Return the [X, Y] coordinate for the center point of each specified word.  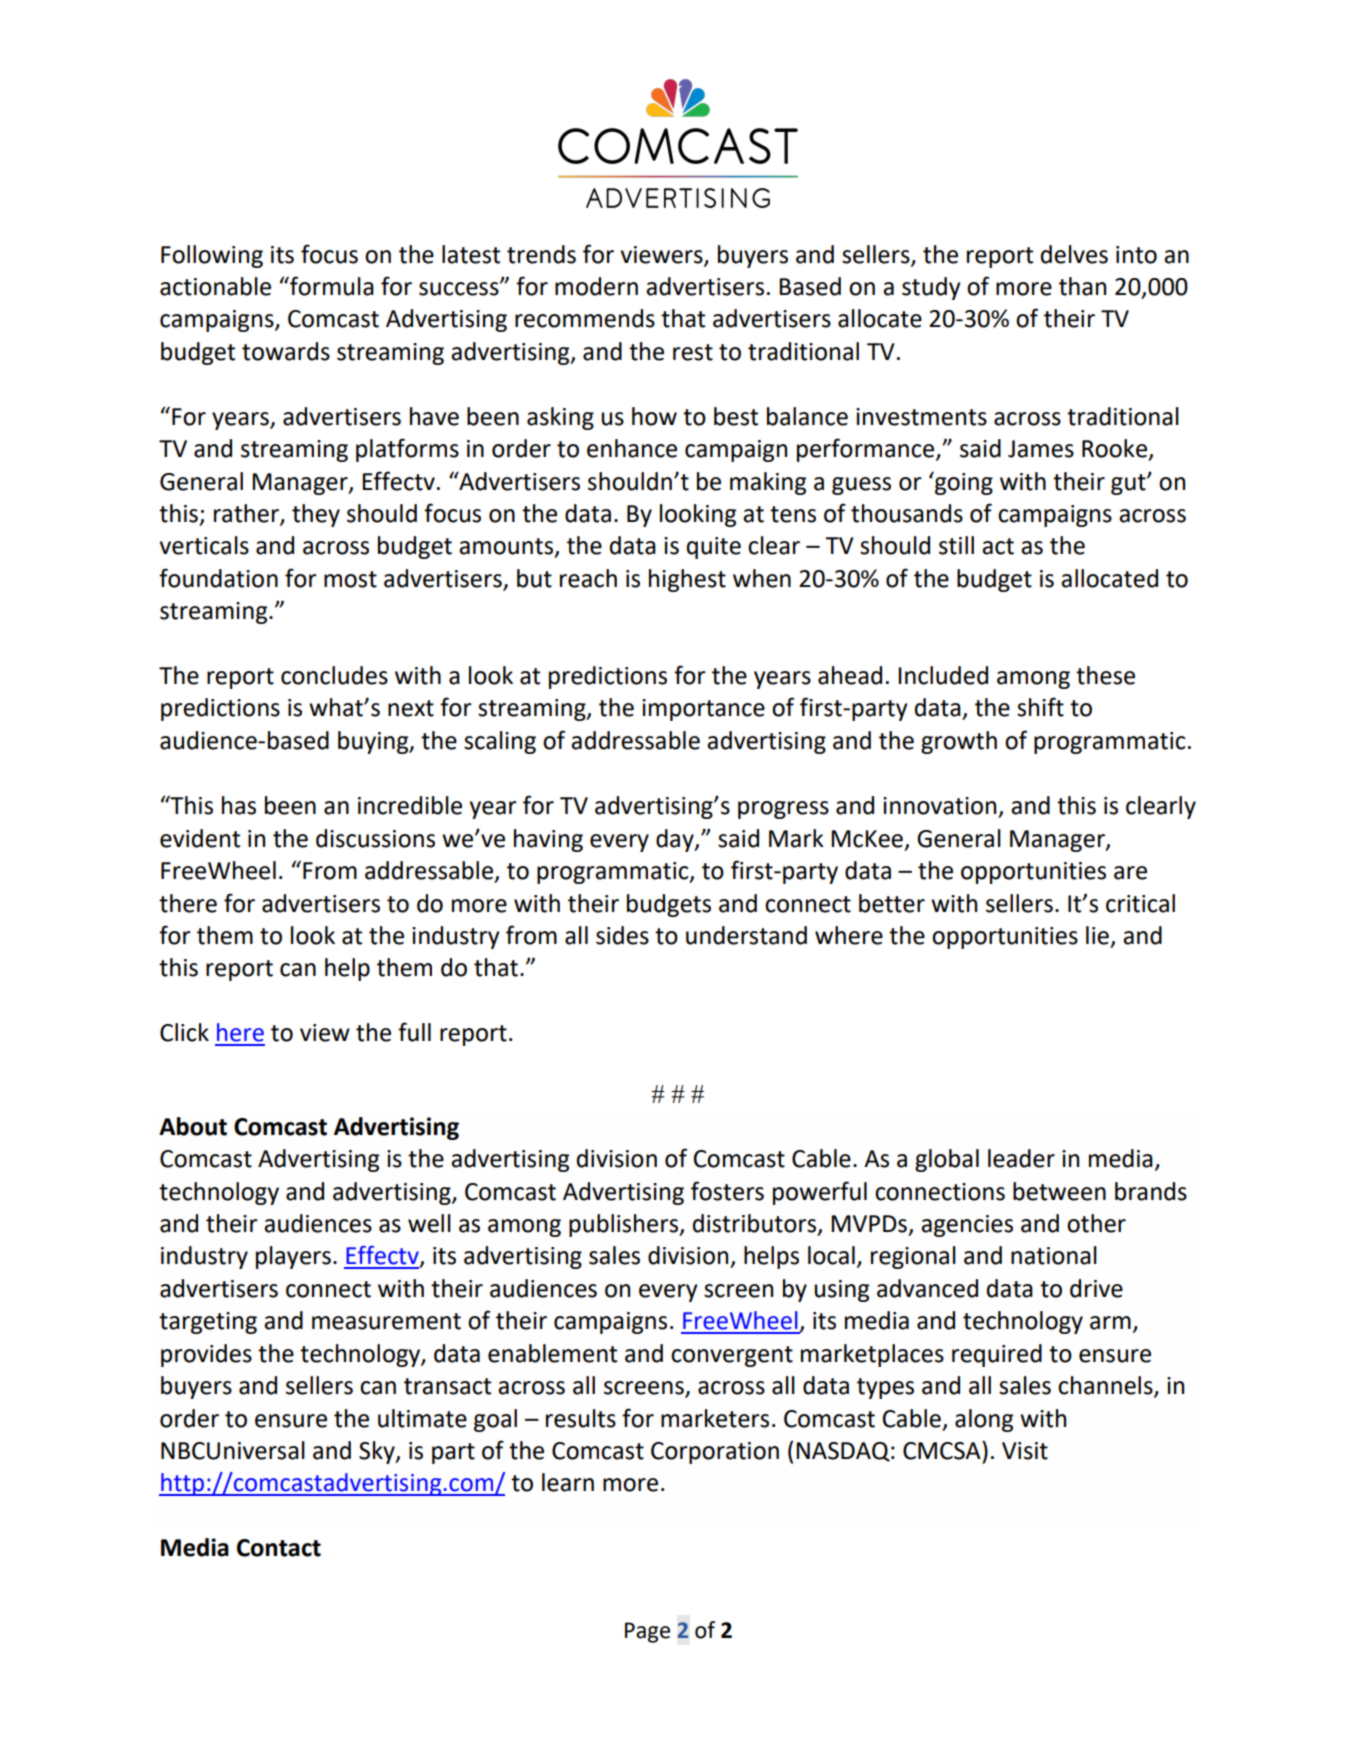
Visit [1025, 1451]
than [1082, 286]
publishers [625, 1225]
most [350, 579]
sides [622, 935]
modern [596, 286]
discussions [375, 838]
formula [331, 286]
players [293, 1257]
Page [647, 1632]
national [1054, 1255]
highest [687, 580]
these [1105, 675]
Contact [279, 1548]
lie [1097, 935]
